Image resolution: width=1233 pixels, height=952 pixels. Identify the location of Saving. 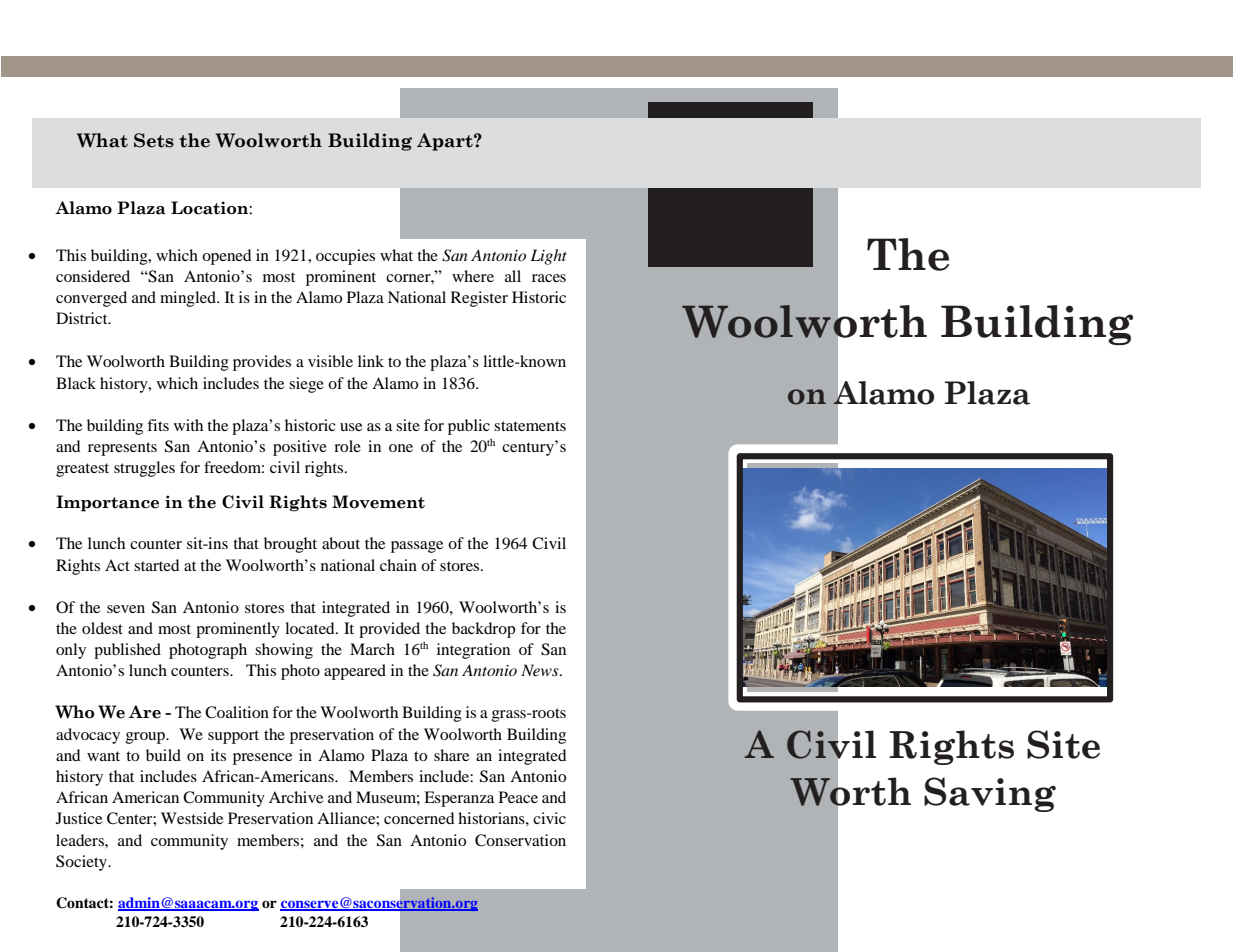
(990, 794).
